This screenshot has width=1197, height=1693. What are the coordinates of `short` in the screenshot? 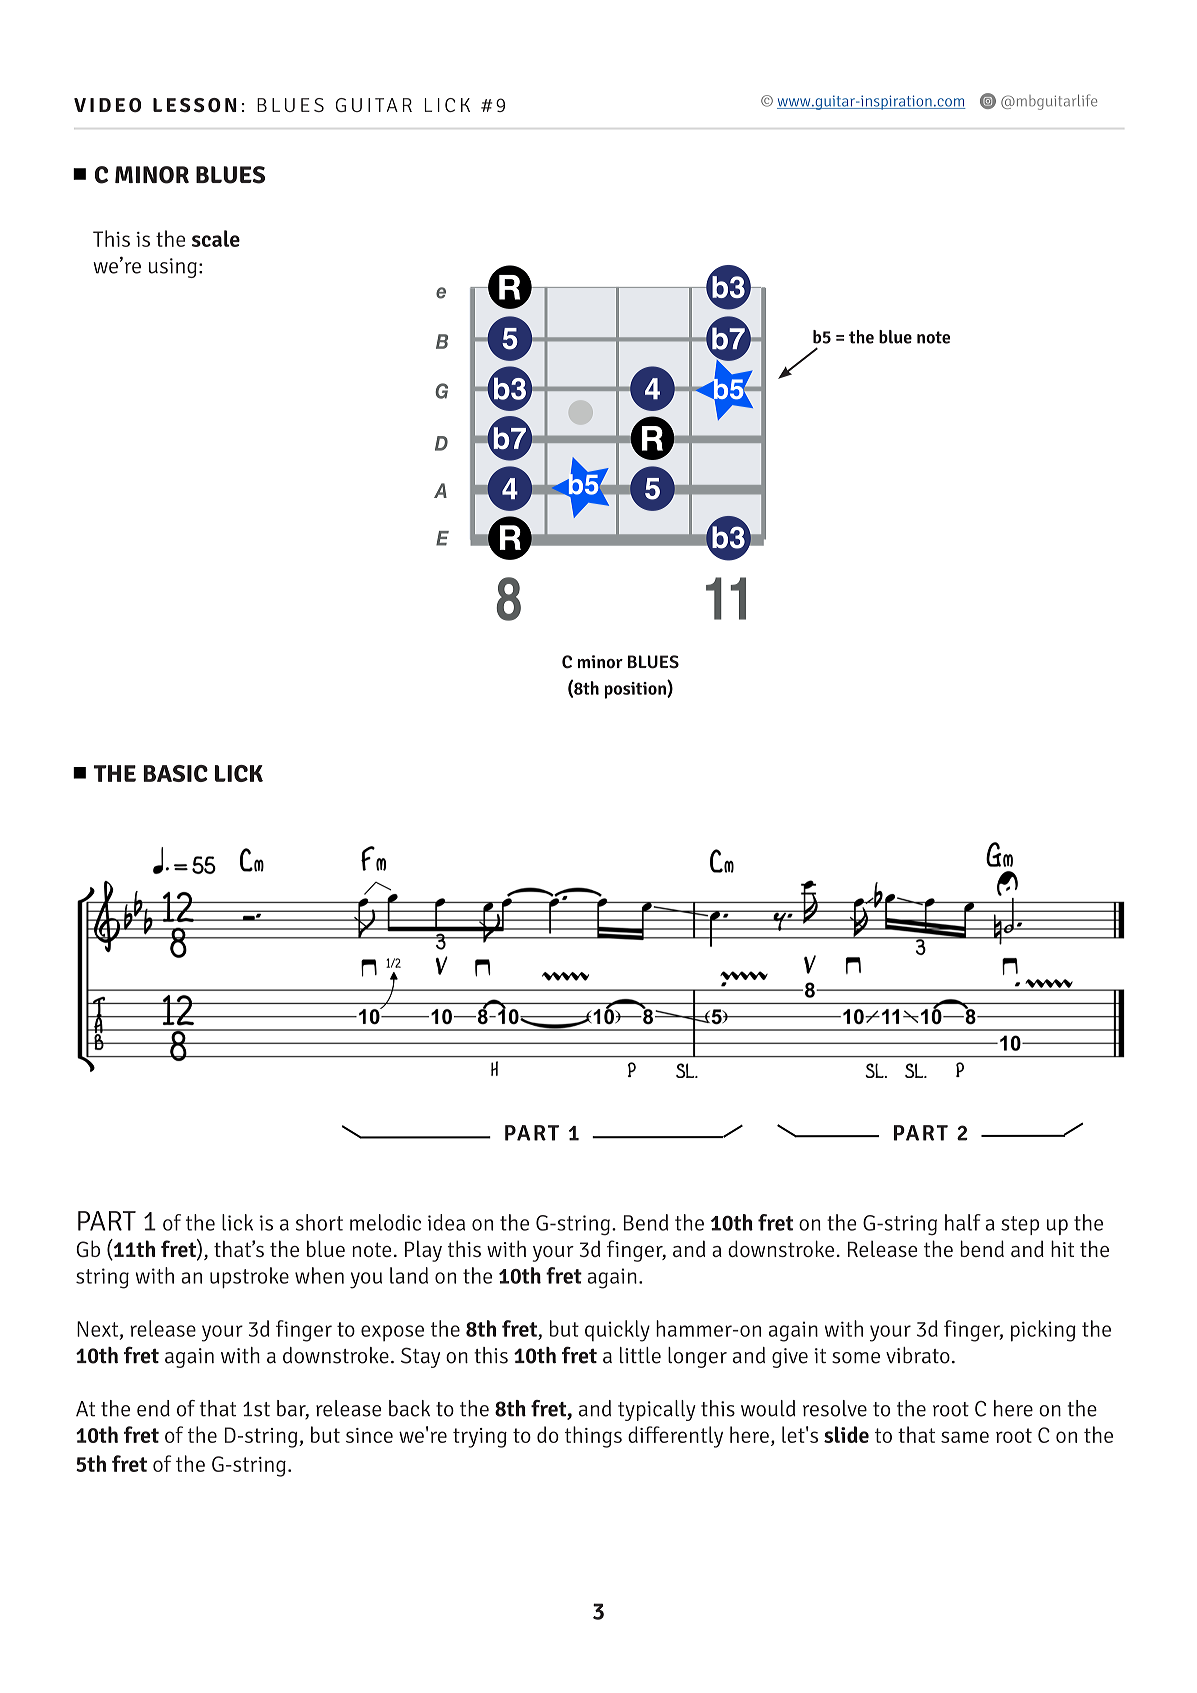 It's located at (319, 1222).
